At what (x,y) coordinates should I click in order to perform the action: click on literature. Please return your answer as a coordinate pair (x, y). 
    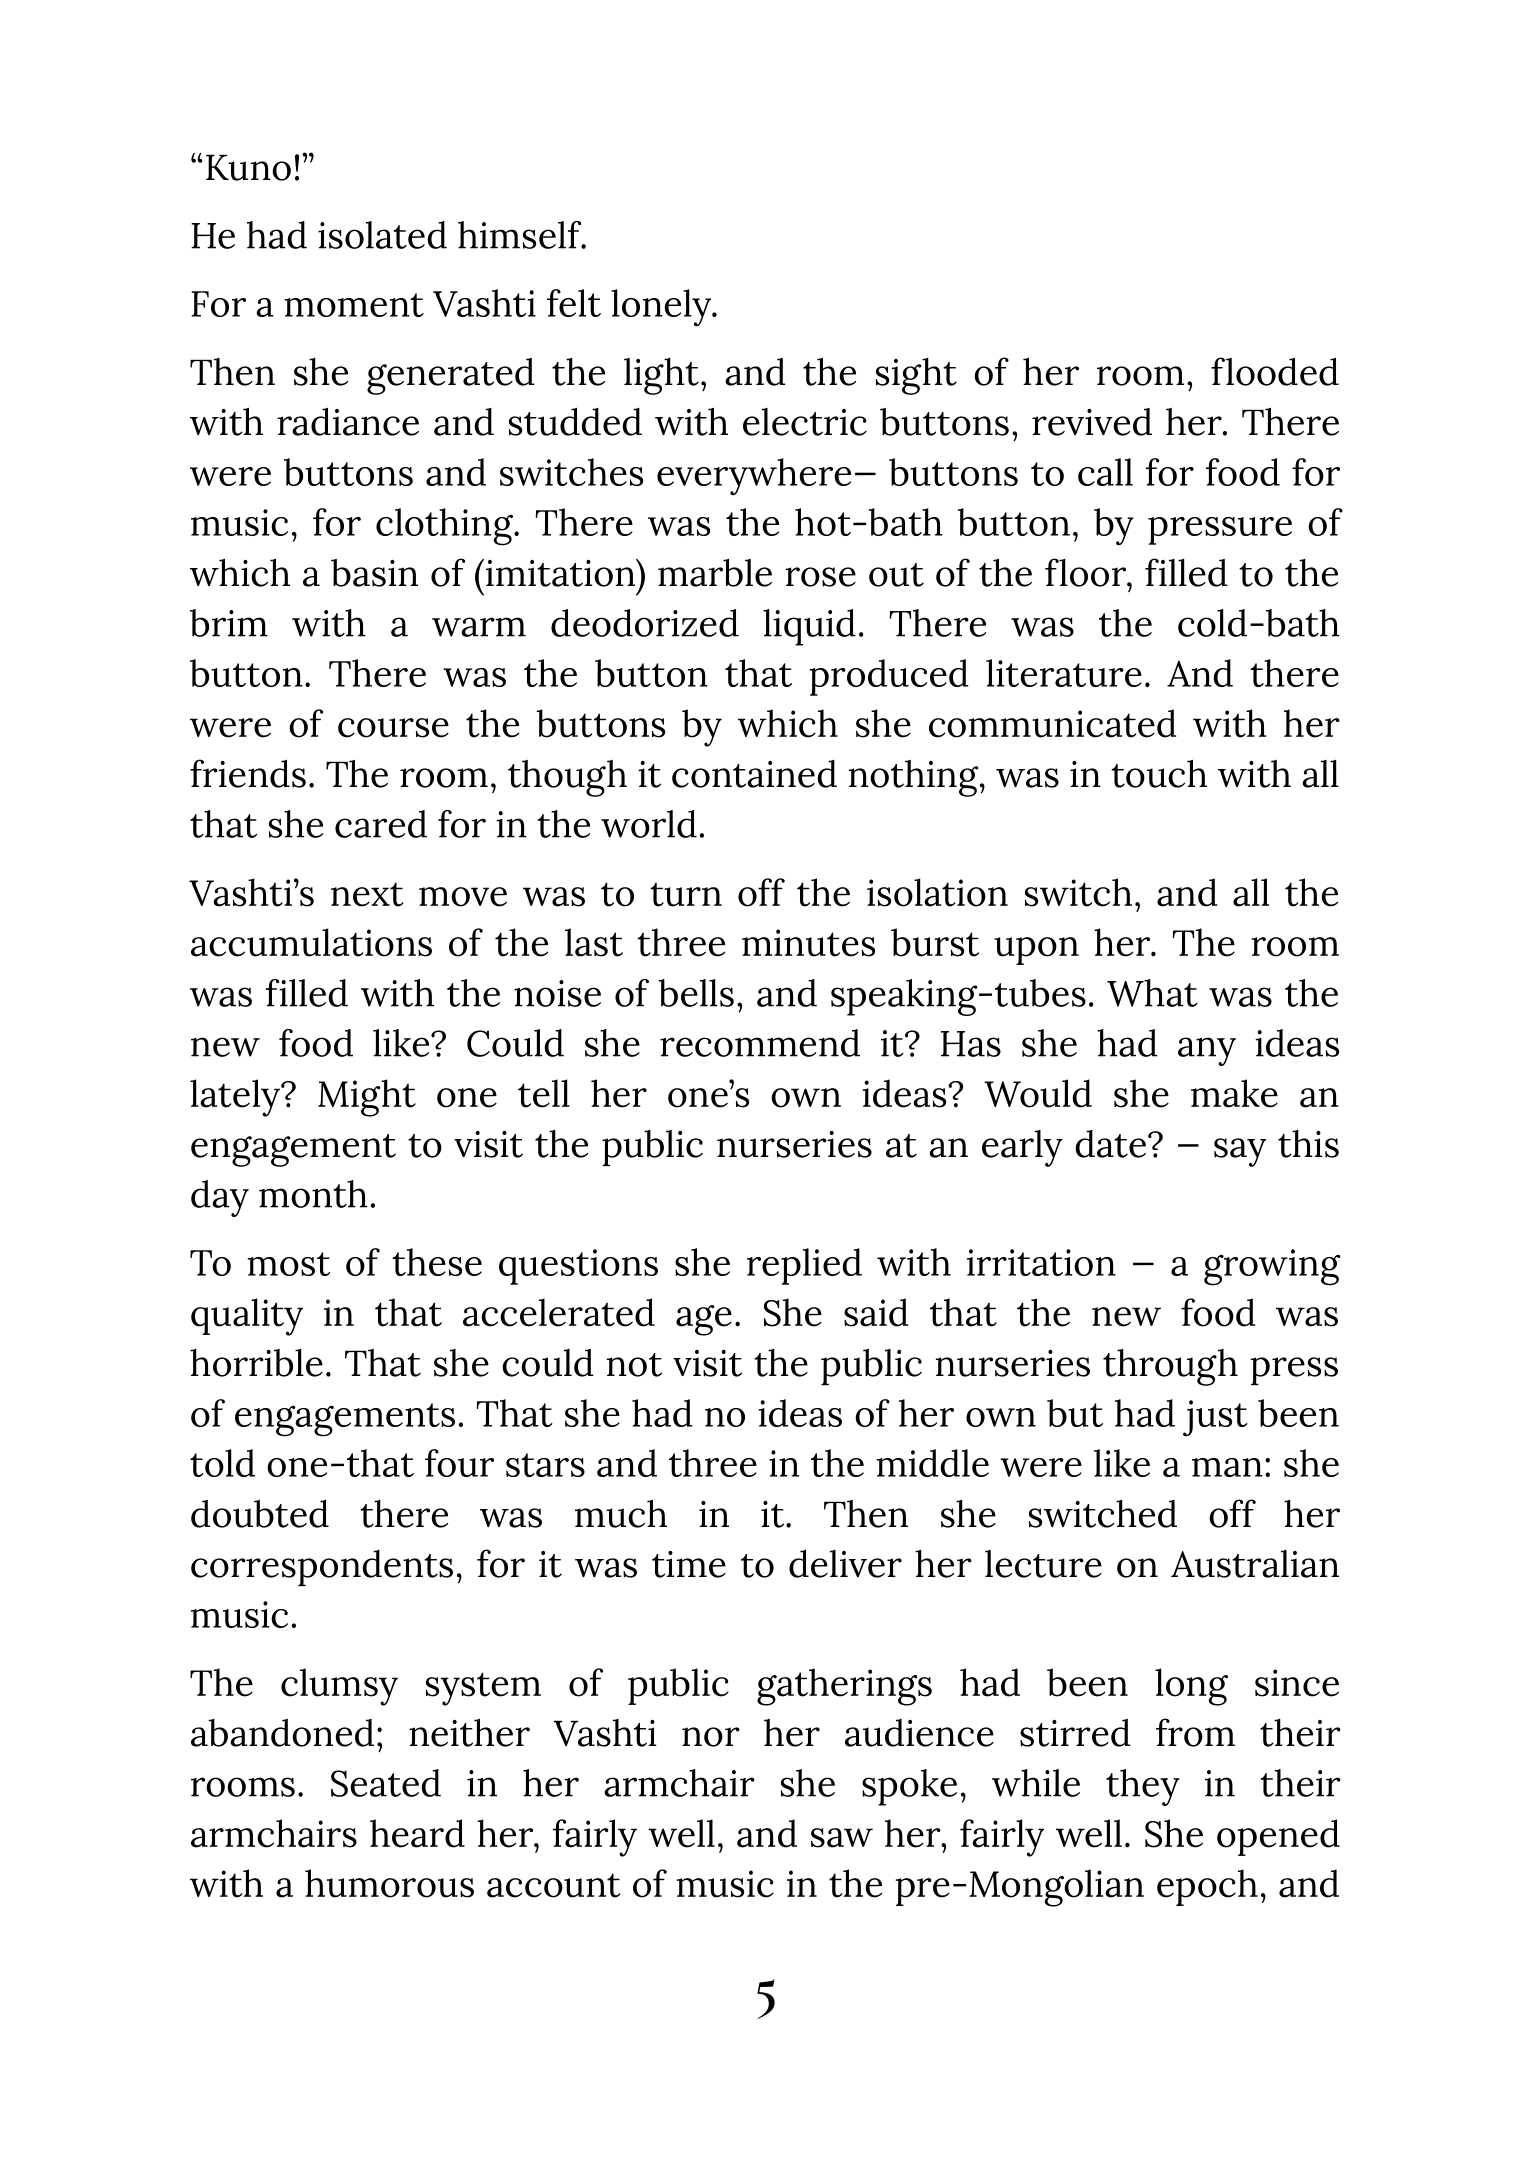
    Looking at the image, I should click on (1064, 673).
